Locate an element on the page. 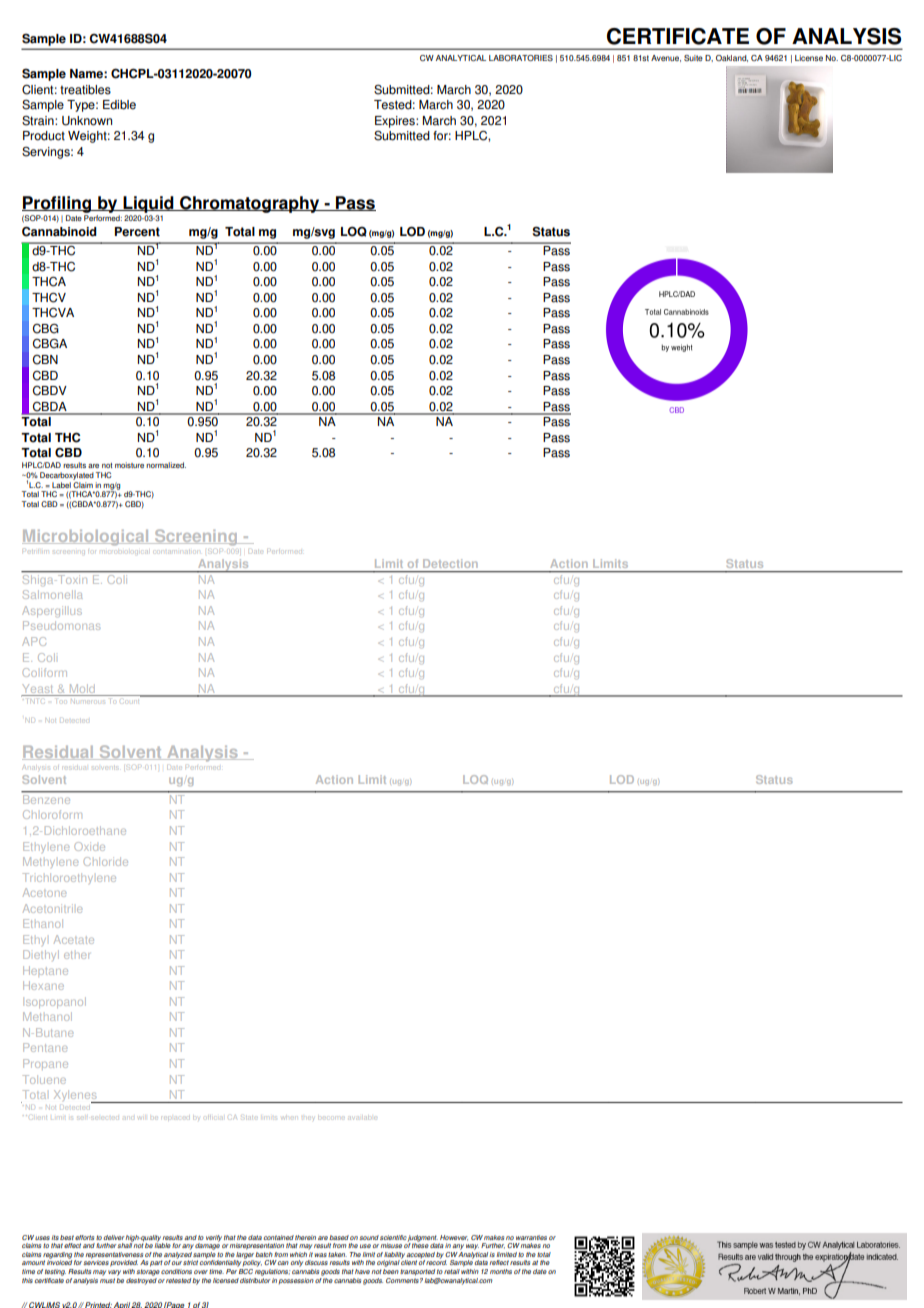 Image resolution: width=924 pixels, height=1308 pixels. vary is located at coordinates (114, 1273).
